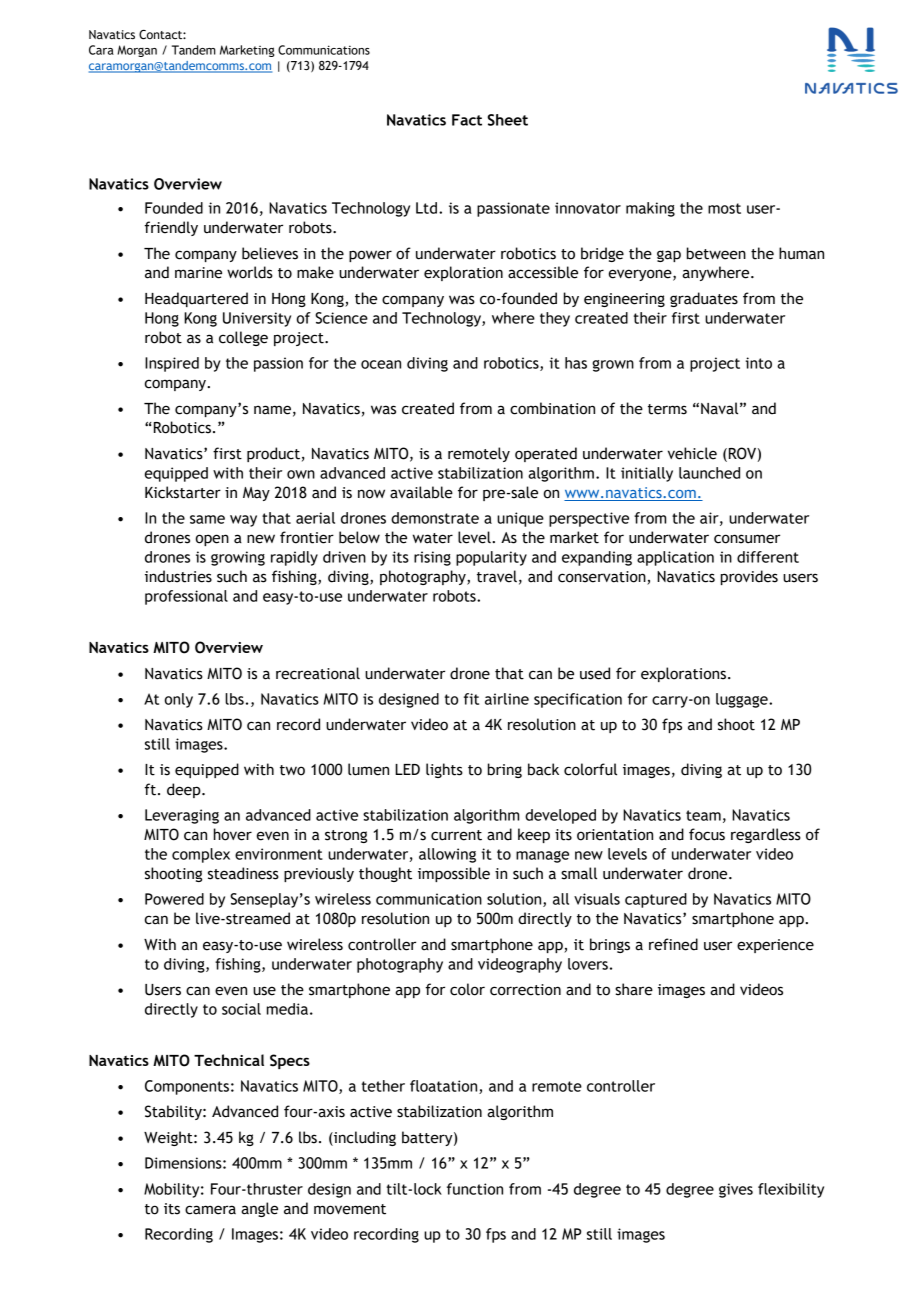 The width and height of the document is (924, 1309). I want to click on Fact, so click(467, 120).
